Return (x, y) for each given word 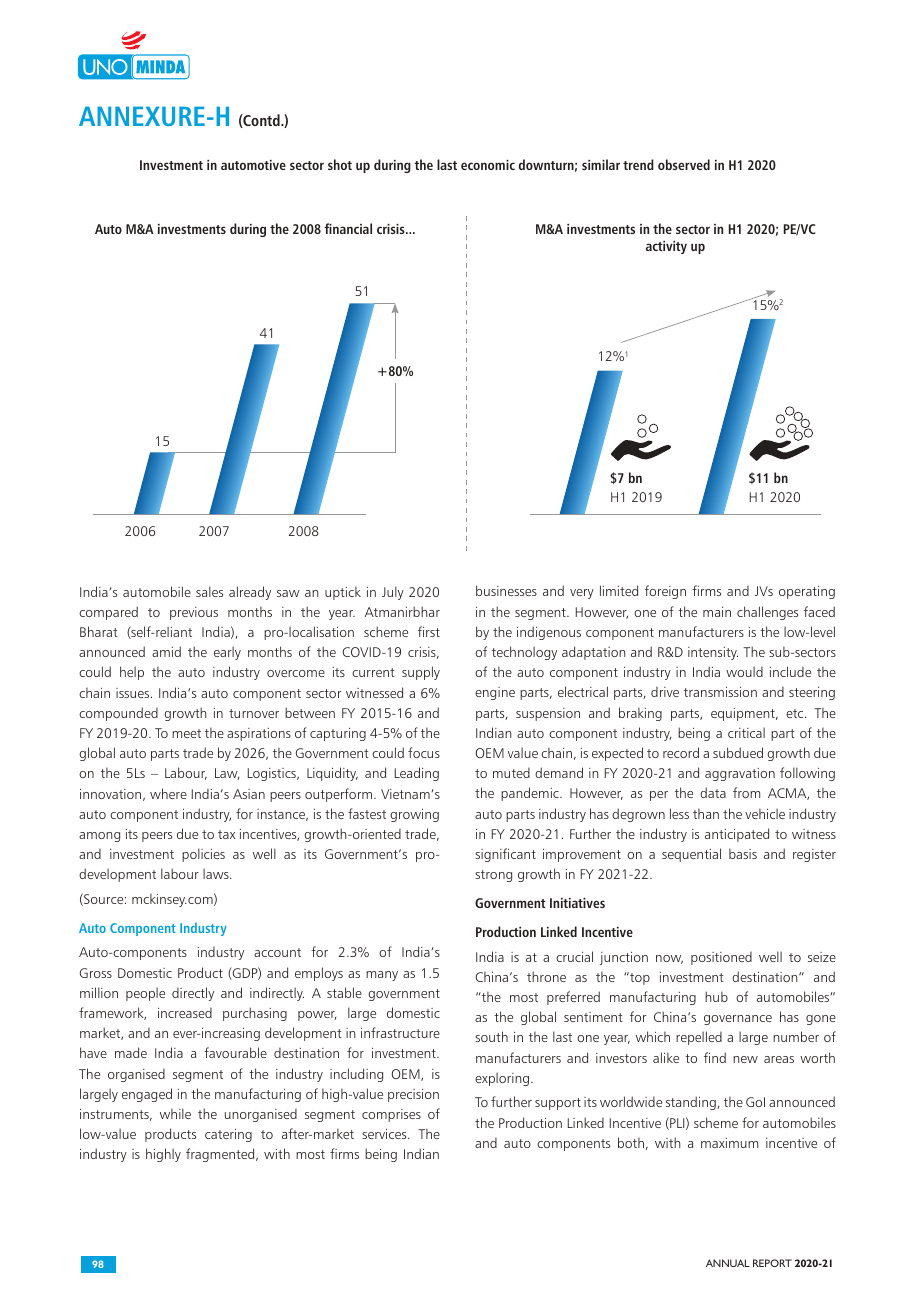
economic (488, 165)
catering (228, 1135)
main (717, 612)
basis (743, 854)
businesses (506, 590)
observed (684, 164)
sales (209, 591)
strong (493, 876)
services (385, 1134)
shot (340, 164)
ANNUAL (728, 1263)
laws (217, 873)
